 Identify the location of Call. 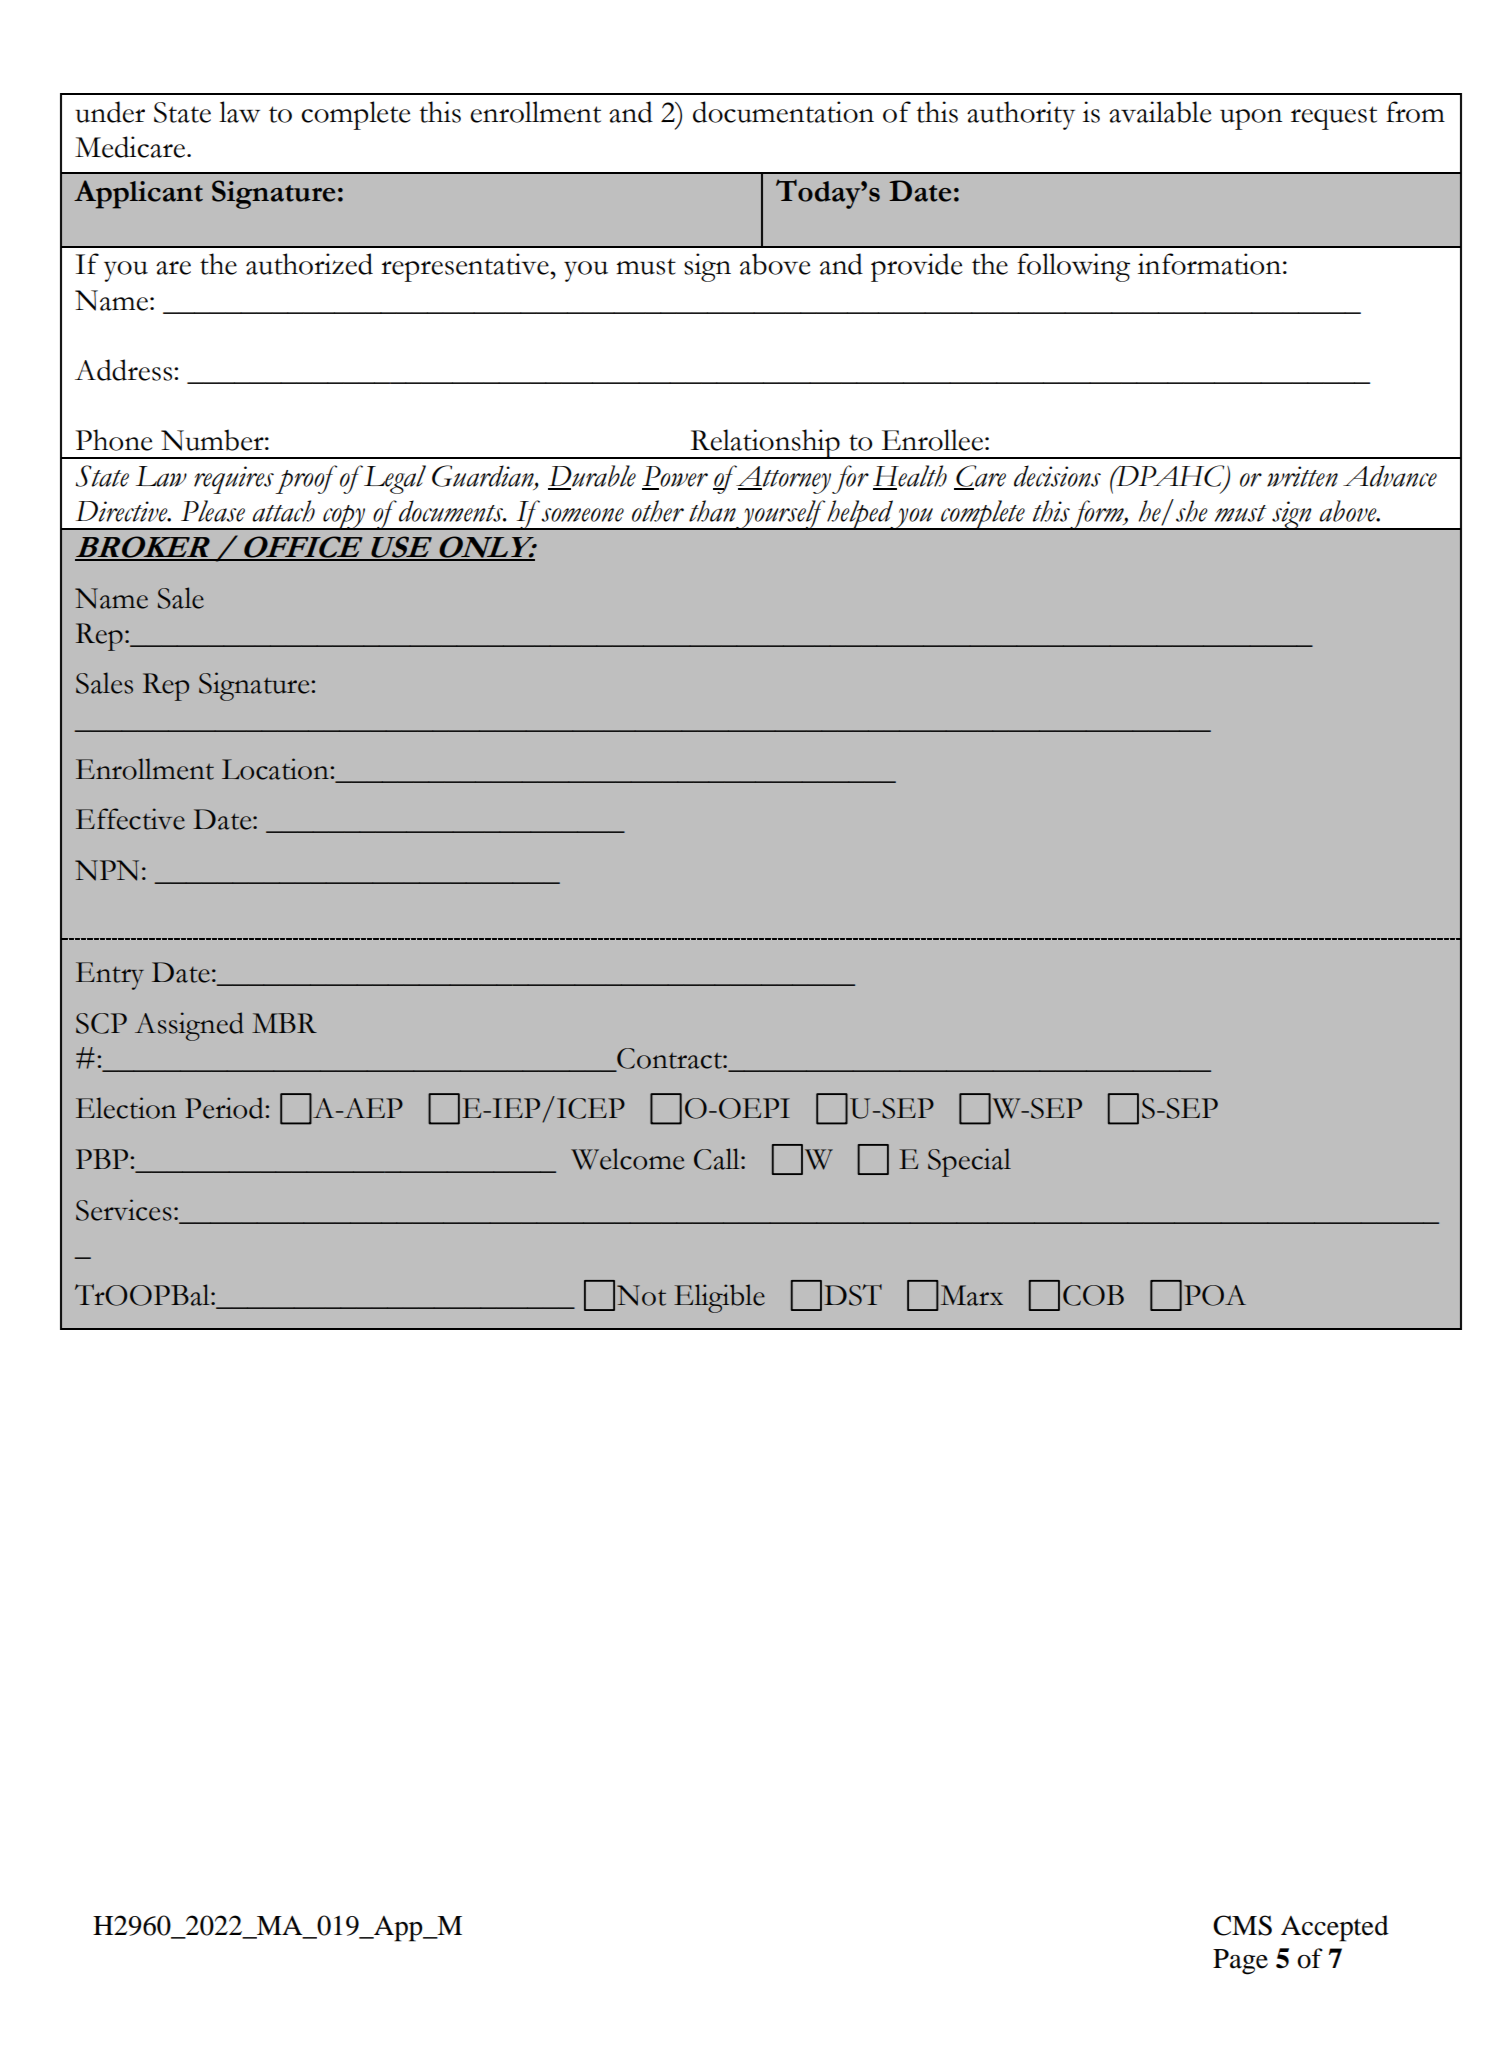
(718, 1159).
